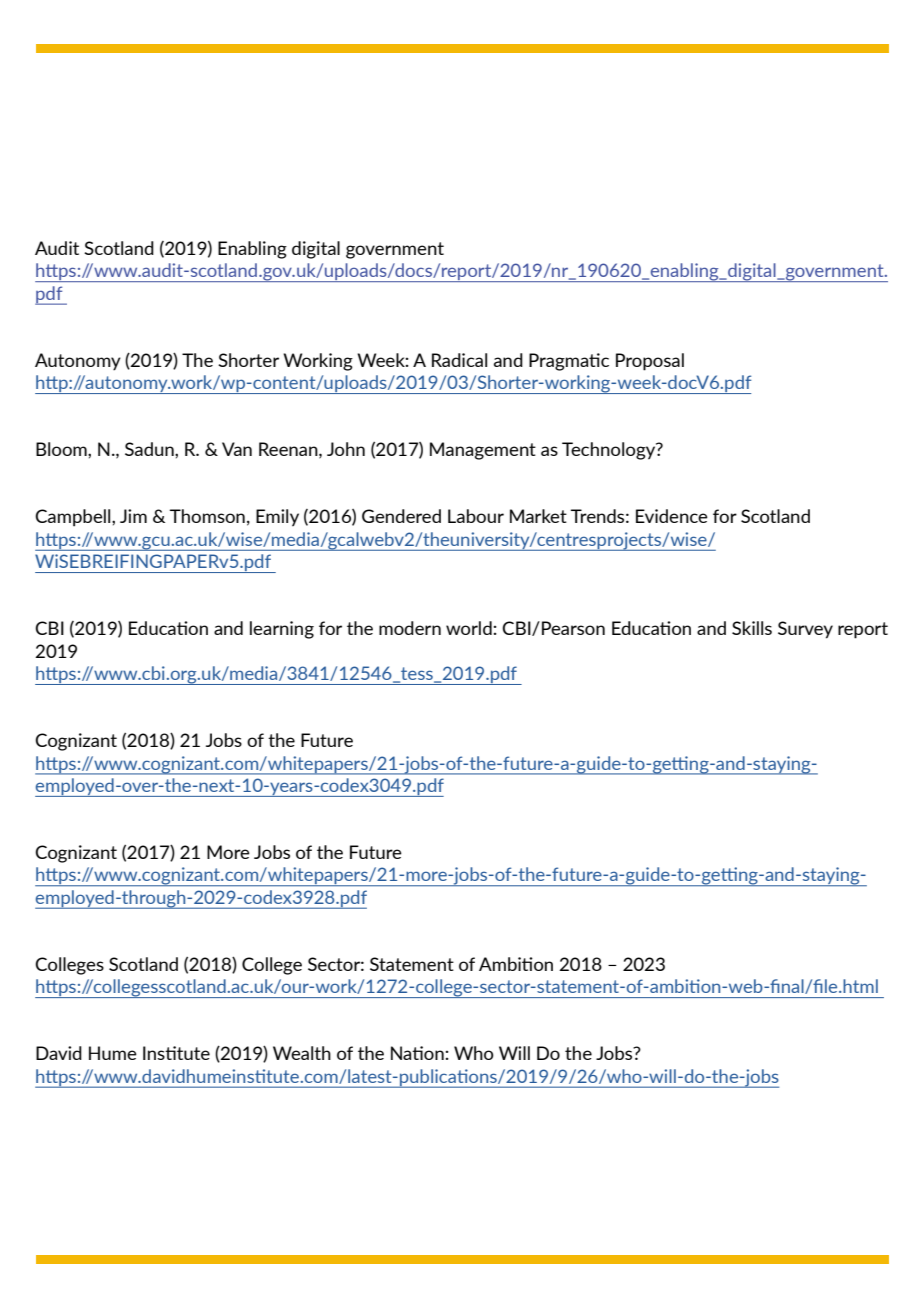  What do you see at coordinates (805, 630) in the screenshot?
I see `Survey` at bounding box center [805, 630].
